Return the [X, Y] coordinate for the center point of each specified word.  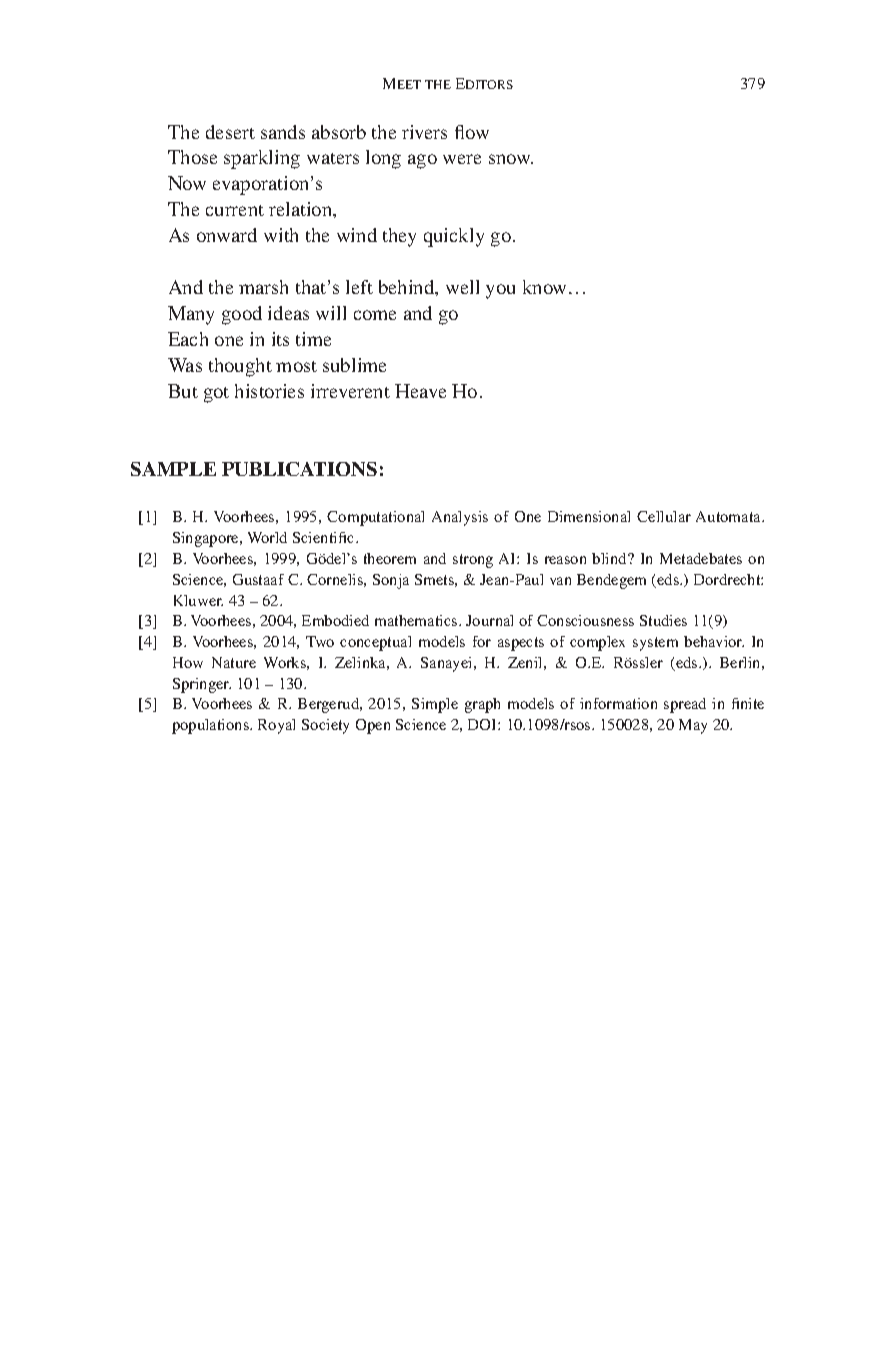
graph [482, 705]
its [280, 339]
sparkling [262, 159]
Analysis [460, 518]
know [546, 287]
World [267, 537]
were [462, 159]
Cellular [664, 516]
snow [511, 159]
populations [211, 726]
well [462, 287]
